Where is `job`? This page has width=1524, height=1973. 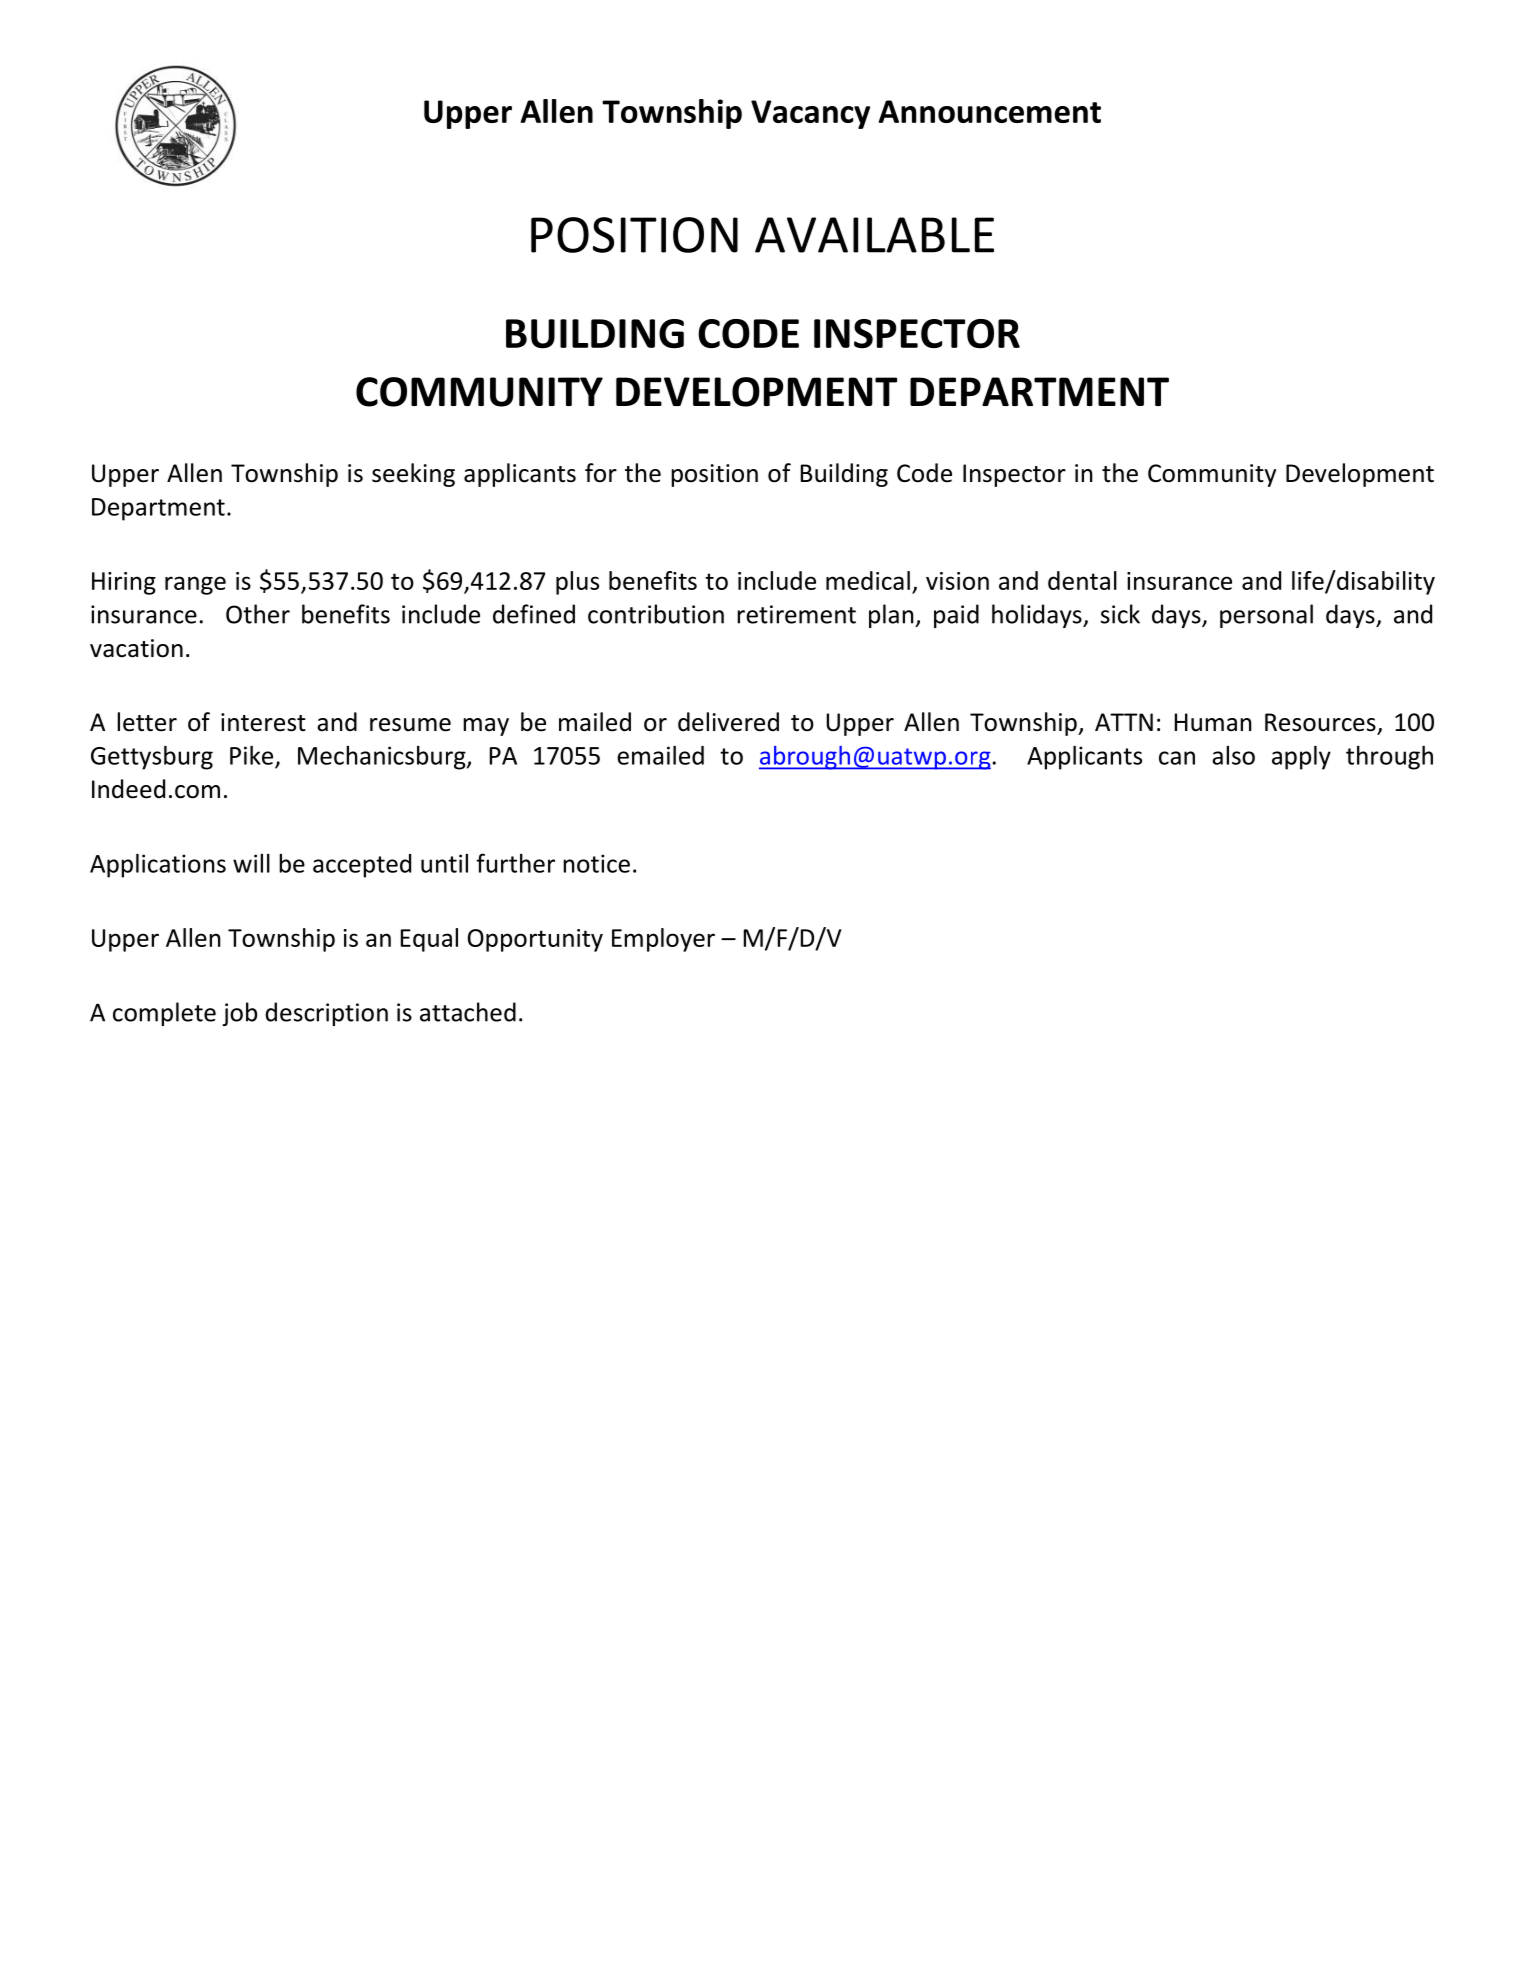 job is located at coordinates (239, 1014).
